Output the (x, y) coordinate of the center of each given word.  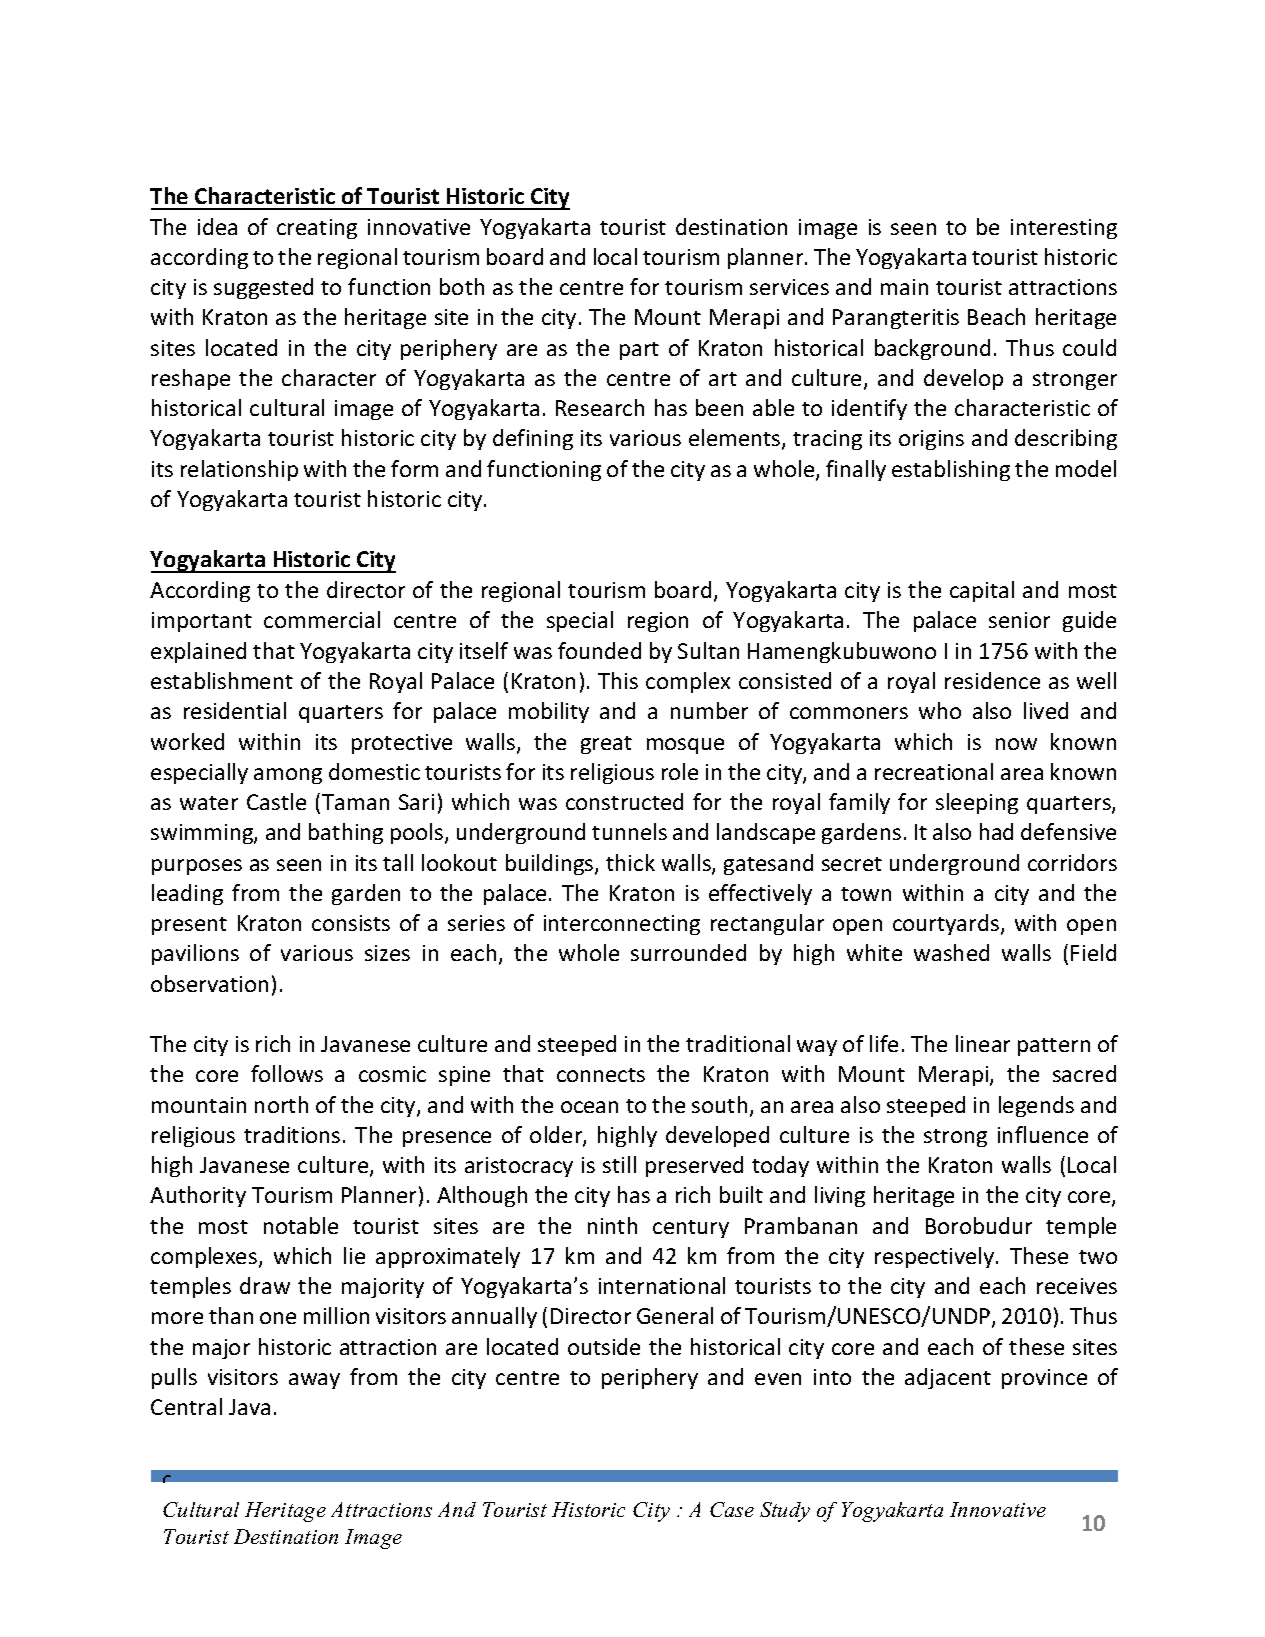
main (904, 287)
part (639, 351)
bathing (346, 833)
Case (732, 1509)
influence (1043, 1134)
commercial (322, 619)
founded (599, 650)
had (996, 831)
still (619, 1164)
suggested (263, 288)
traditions (292, 1134)
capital (982, 591)
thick (630, 862)
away (314, 1381)
